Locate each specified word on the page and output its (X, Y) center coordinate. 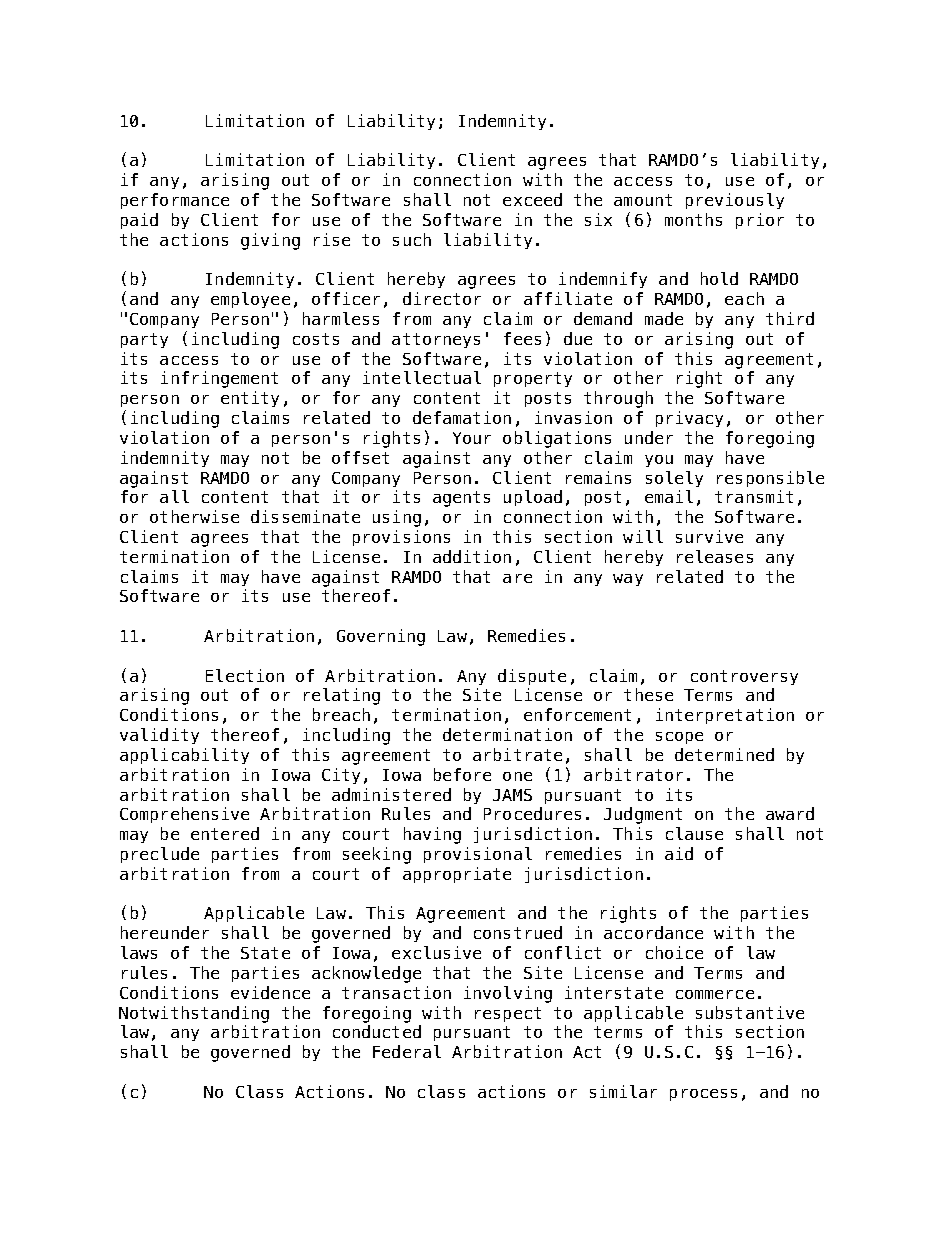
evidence (270, 992)
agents (461, 499)
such (412, 239)
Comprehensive (184, 815)
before (462, 774)
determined (724, 754)
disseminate (305, 516)
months (693, 219)
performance (175, 201)
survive (709, 536)
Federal (407, 1051)
